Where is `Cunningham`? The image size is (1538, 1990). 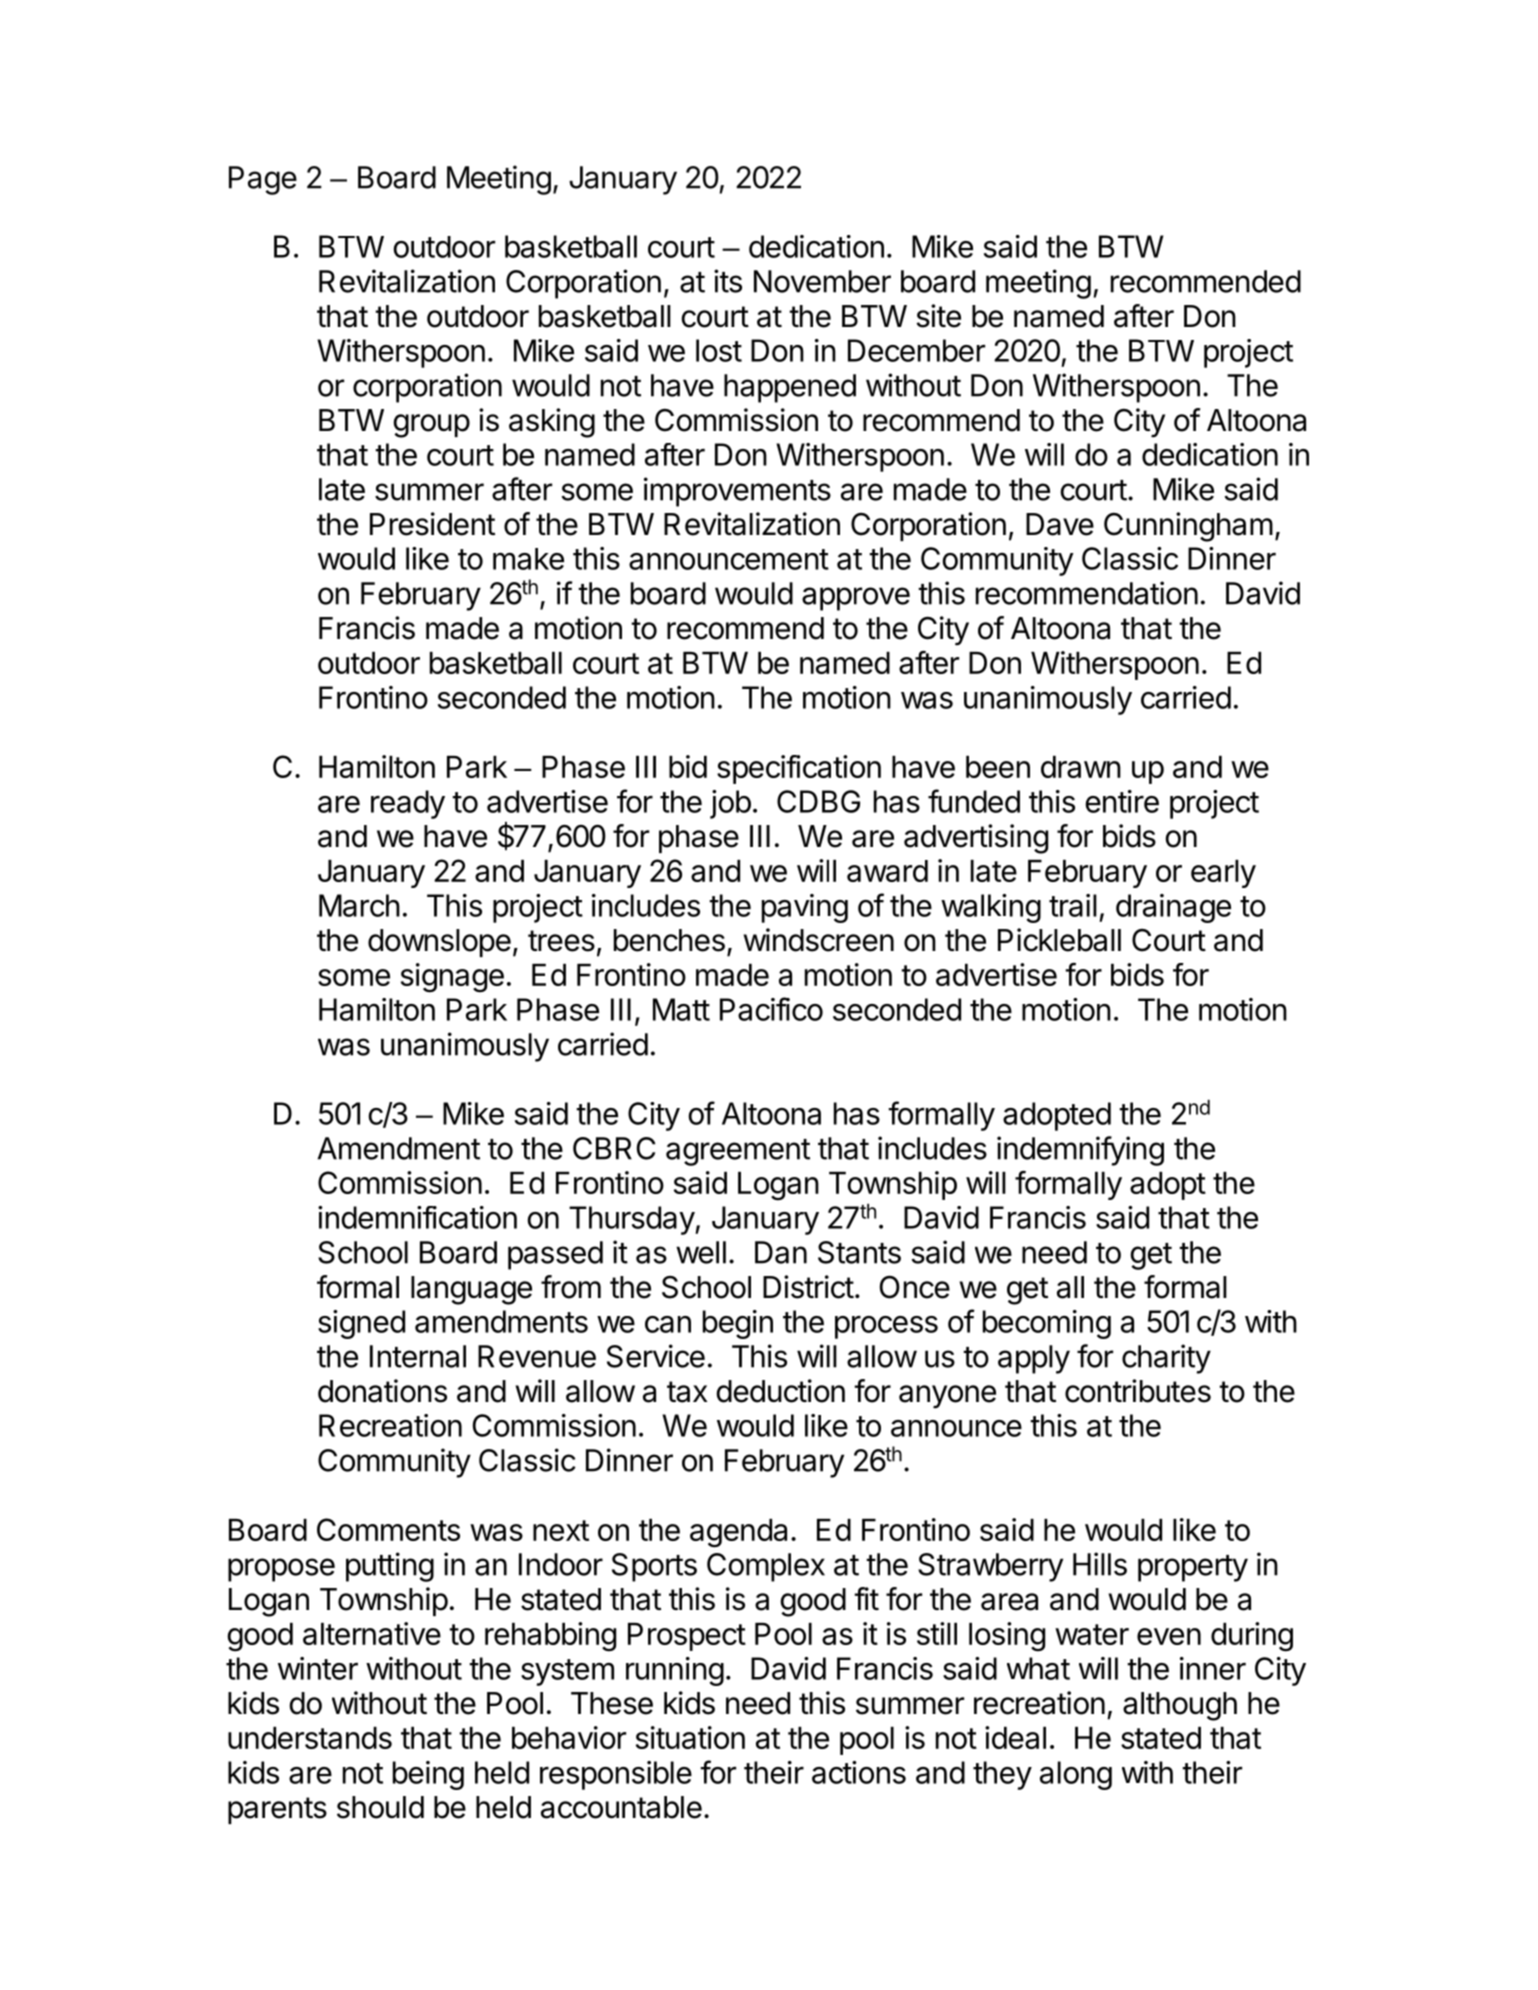 Cunningham is located at coordinates (1188, 527).
